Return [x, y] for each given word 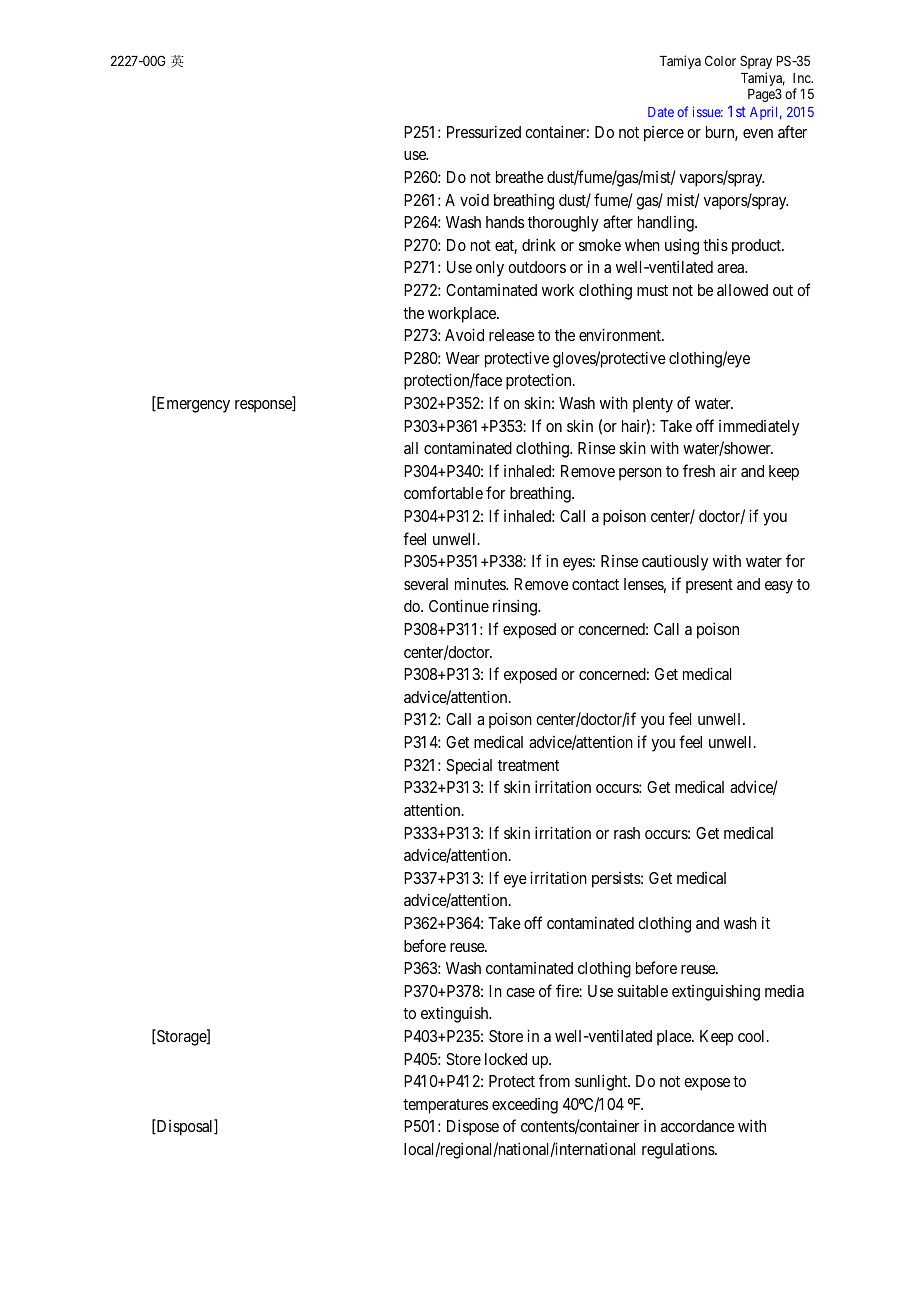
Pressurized [484, 131]
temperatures [445, 1106]
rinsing [516, 607]
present [709, 586]
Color [720, 60]
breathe [520, 177]
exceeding [525, 1106]
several [426, 584]
